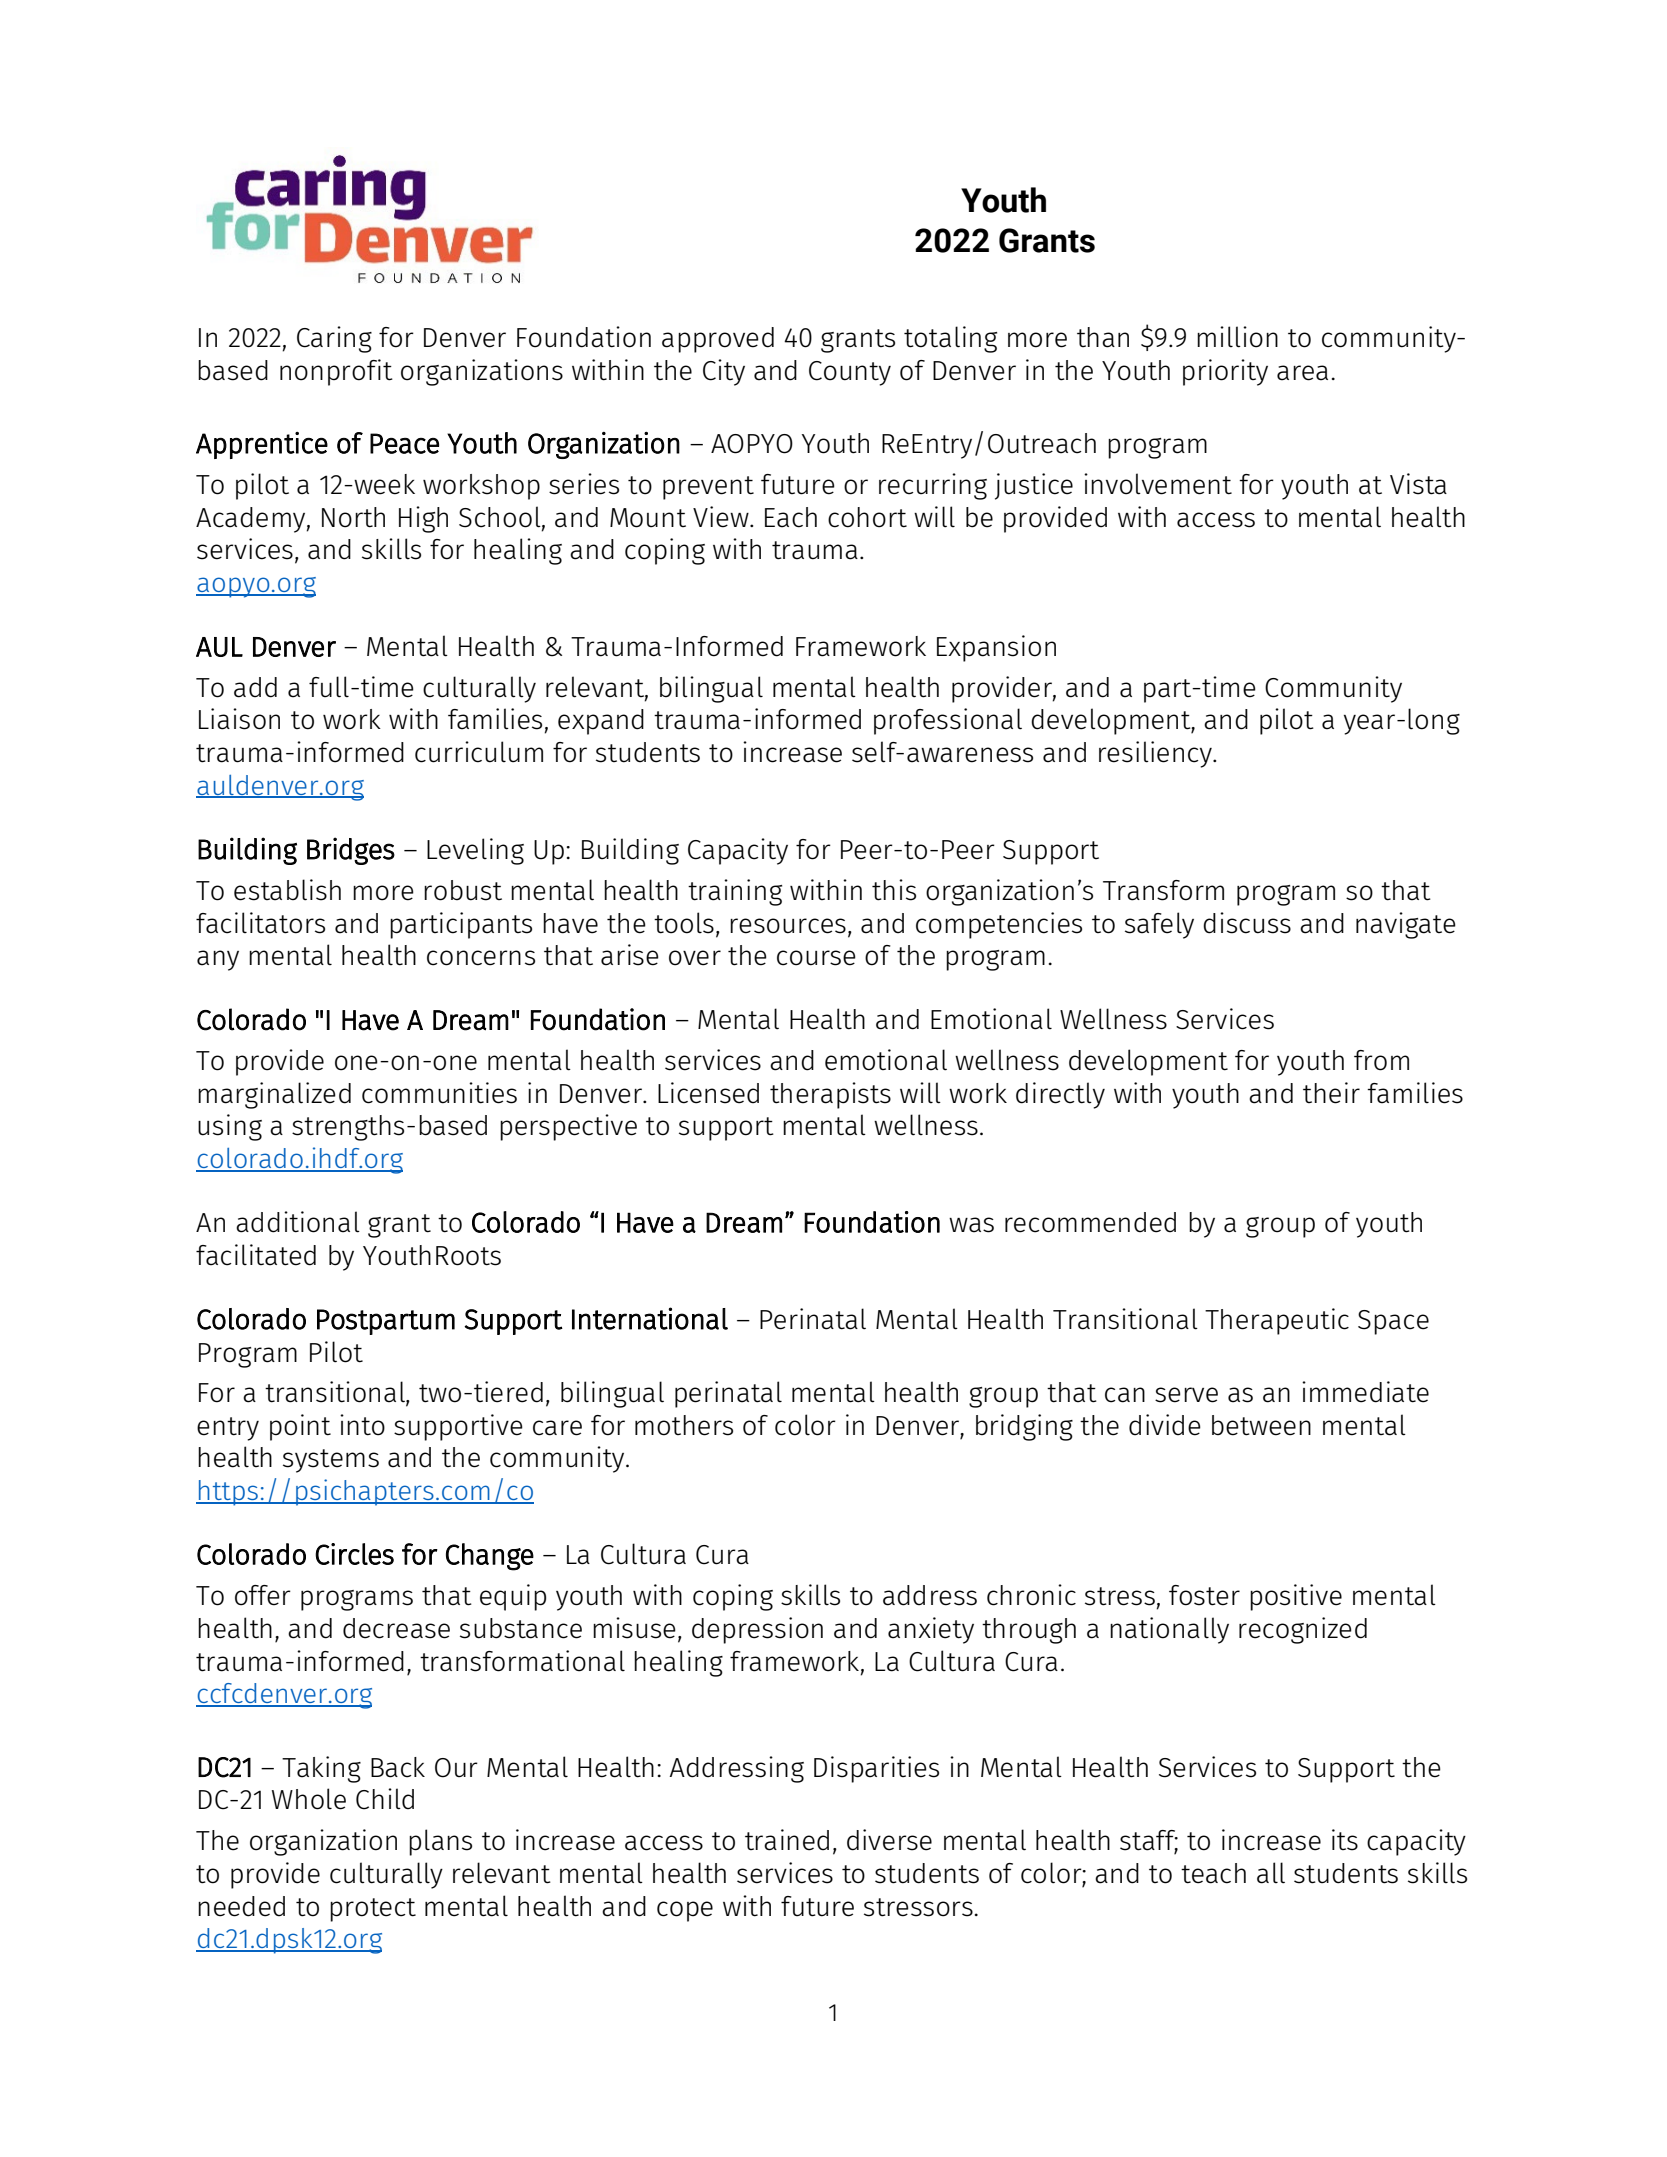 The width and height of the page is (1667, 2157). I want to click on protect, so click(373, 1910).
